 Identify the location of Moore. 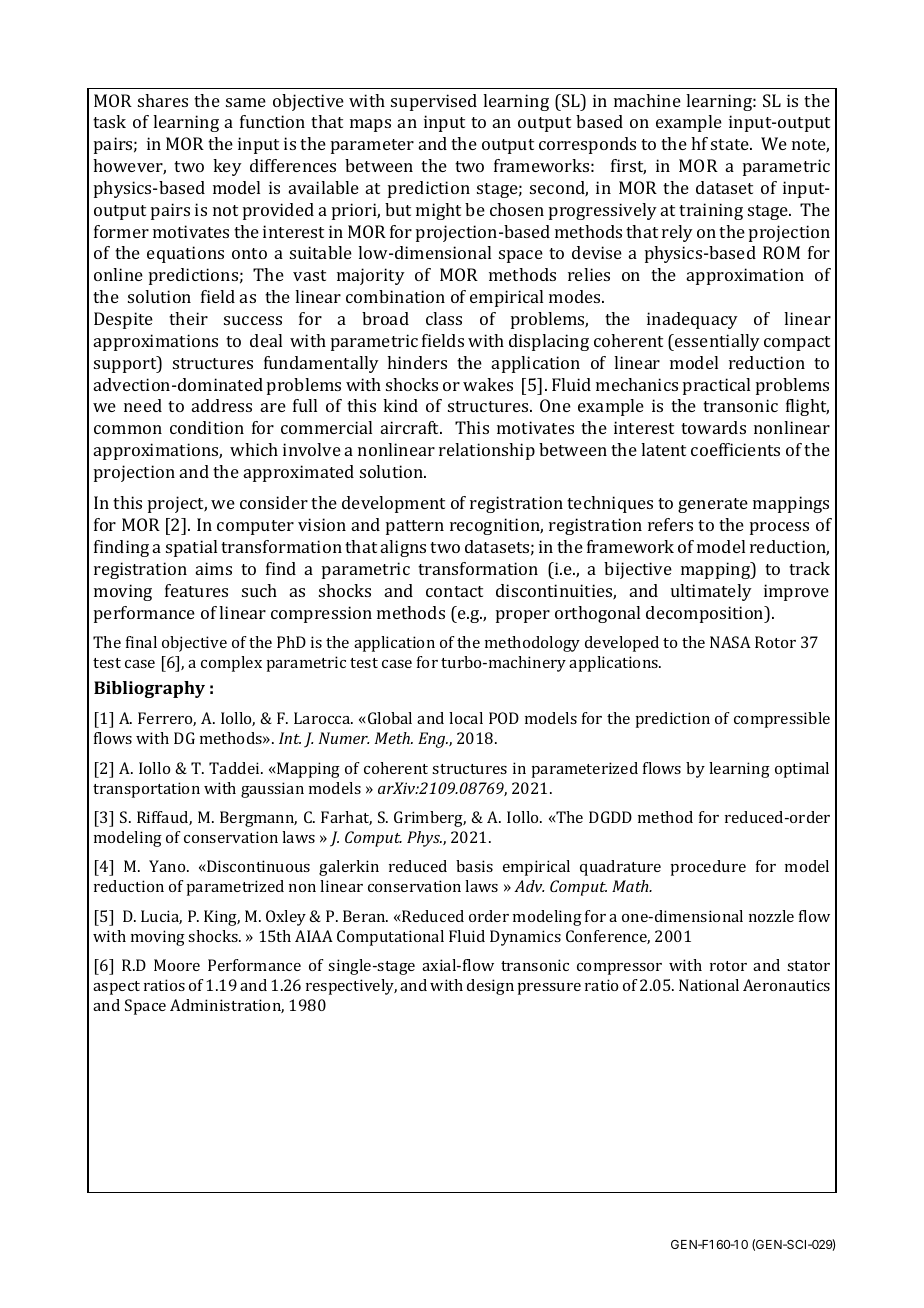
(177, 965).
